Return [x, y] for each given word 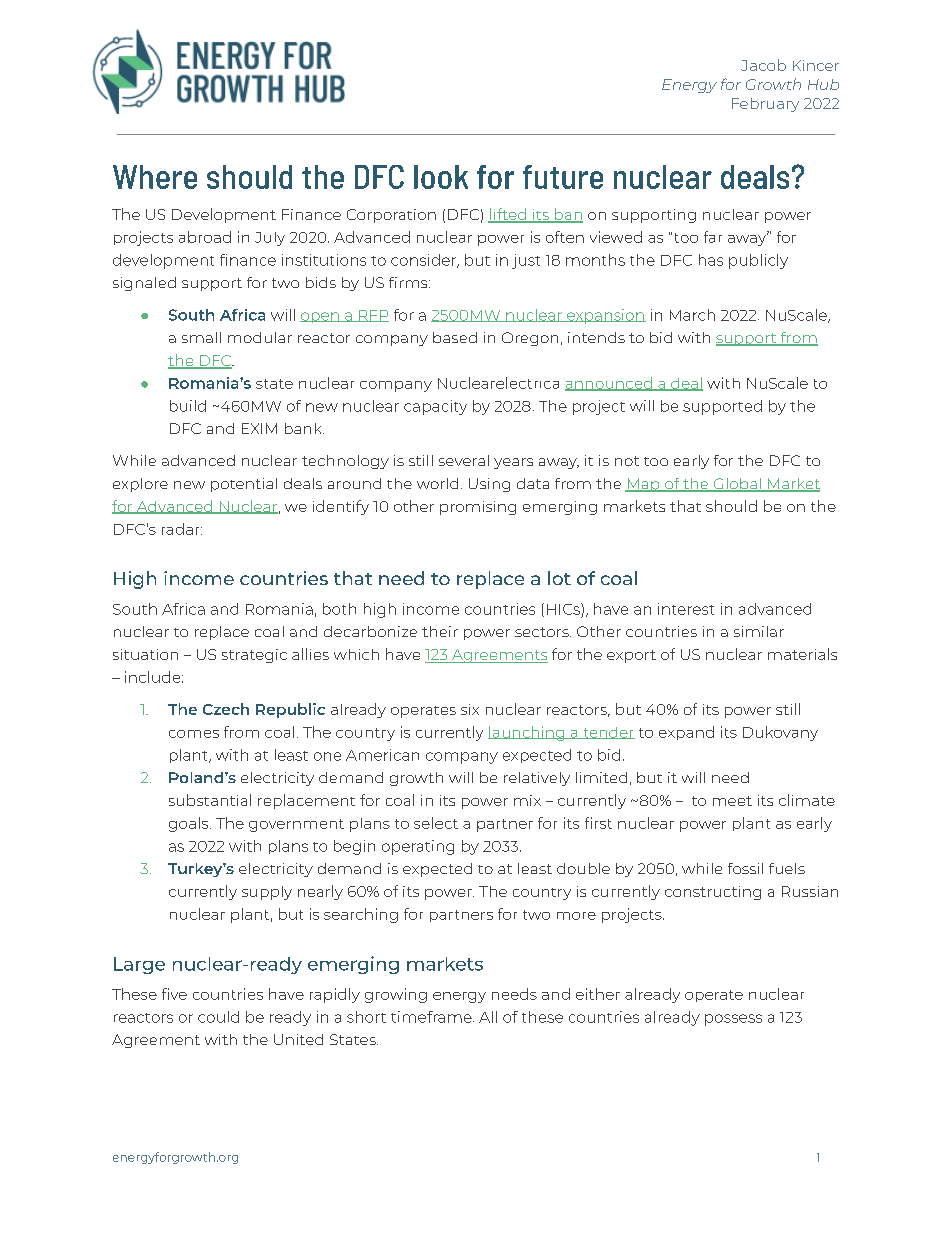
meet [732, 801]
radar [182, 529]
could [218, 1017]
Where [155, 177]
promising [478, 508]
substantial [210, 800]
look [441, 177]
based [455, 337]
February [765, 105]
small [201, 337]
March [692, 315]
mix [527, 800]
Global [737, 485]
